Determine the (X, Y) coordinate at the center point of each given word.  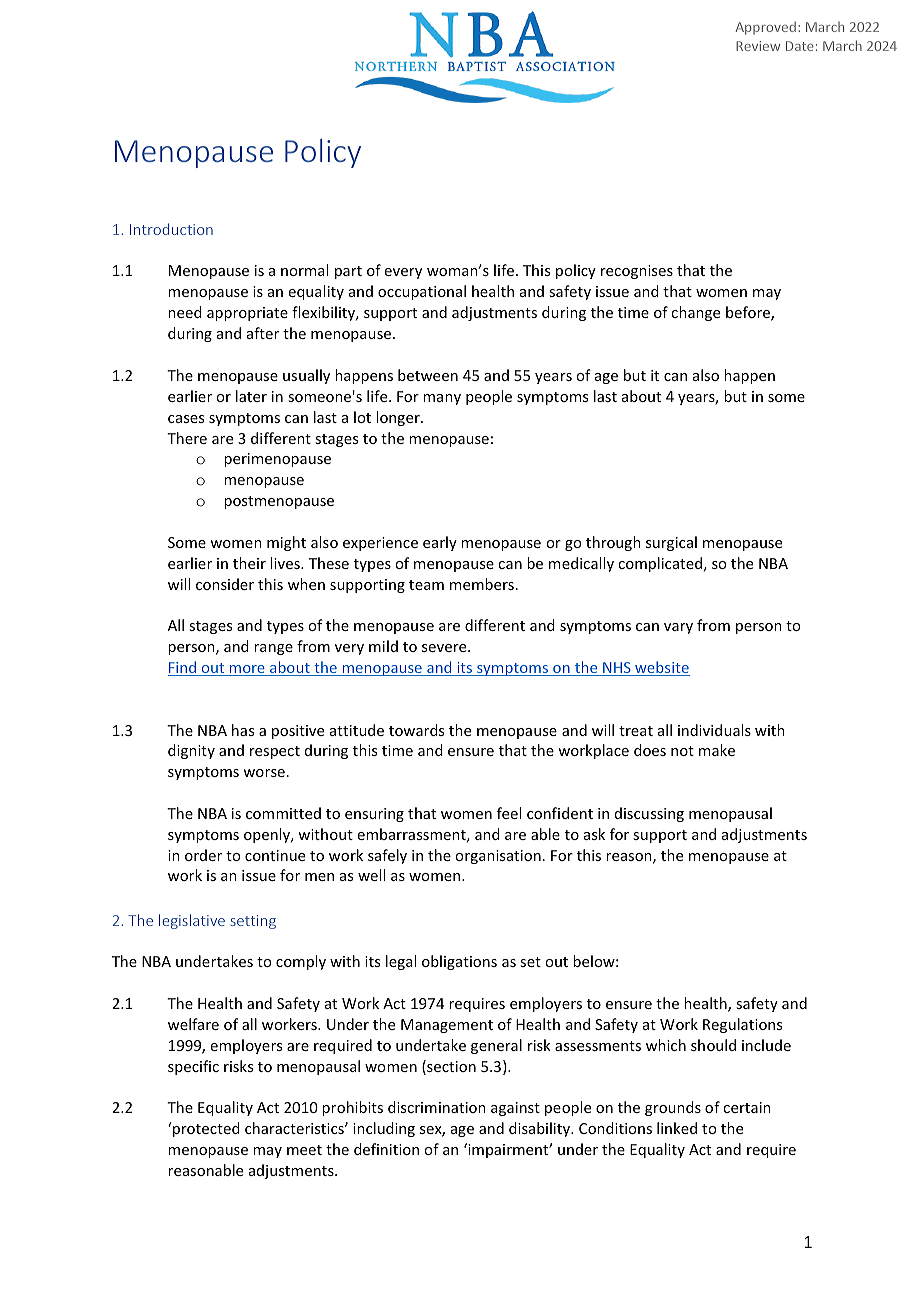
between (428, 375)
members (482, 584)
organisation (498, 857)
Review (758, 46)
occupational (422, 292)
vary (678, 628)
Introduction (171, 229)
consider (225, 584)
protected (205, 1129)
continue (275, 855)
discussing (649, 814)
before (749, 313)
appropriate (247, 314)
